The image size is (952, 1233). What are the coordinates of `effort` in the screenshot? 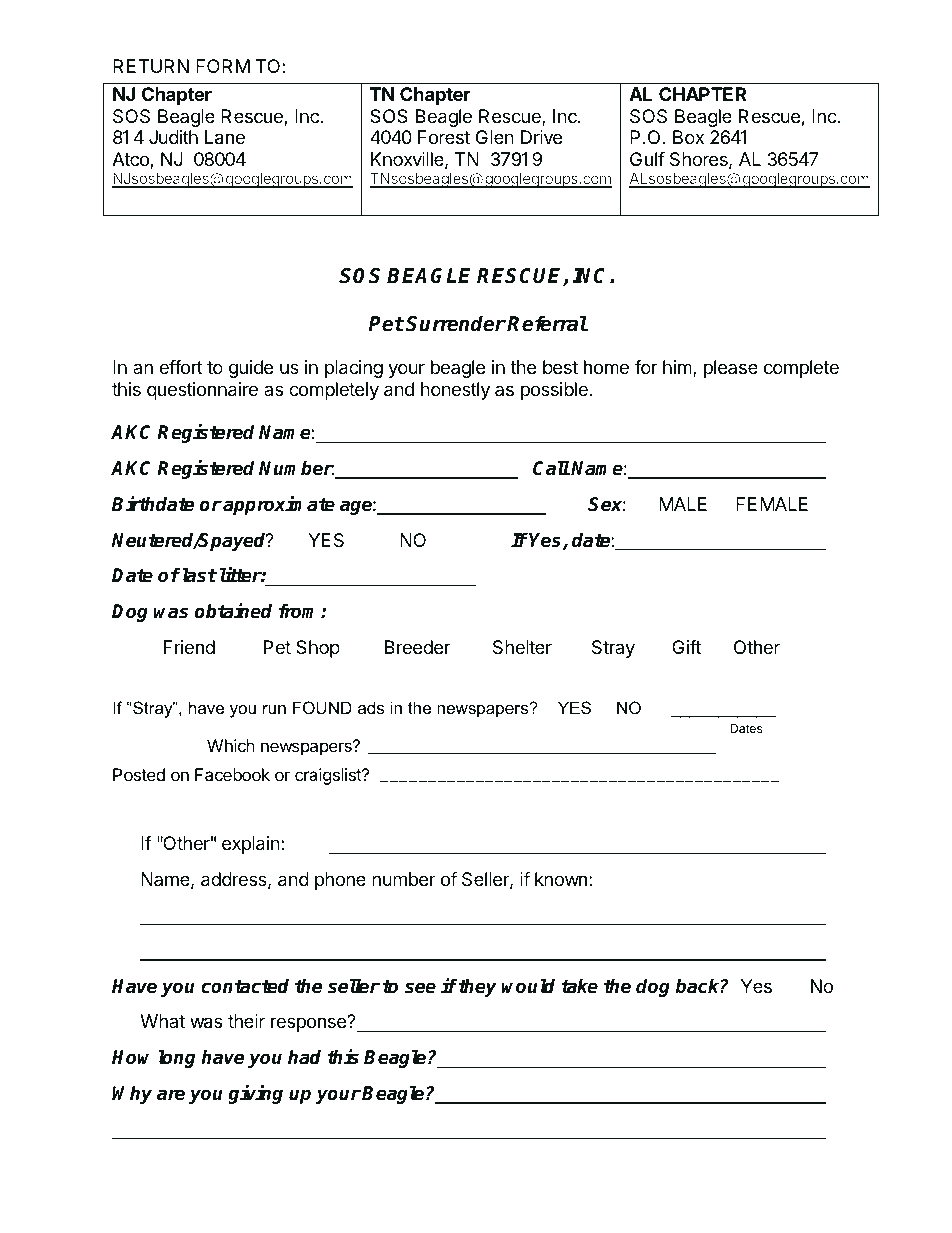 It's located at (181, 367).
